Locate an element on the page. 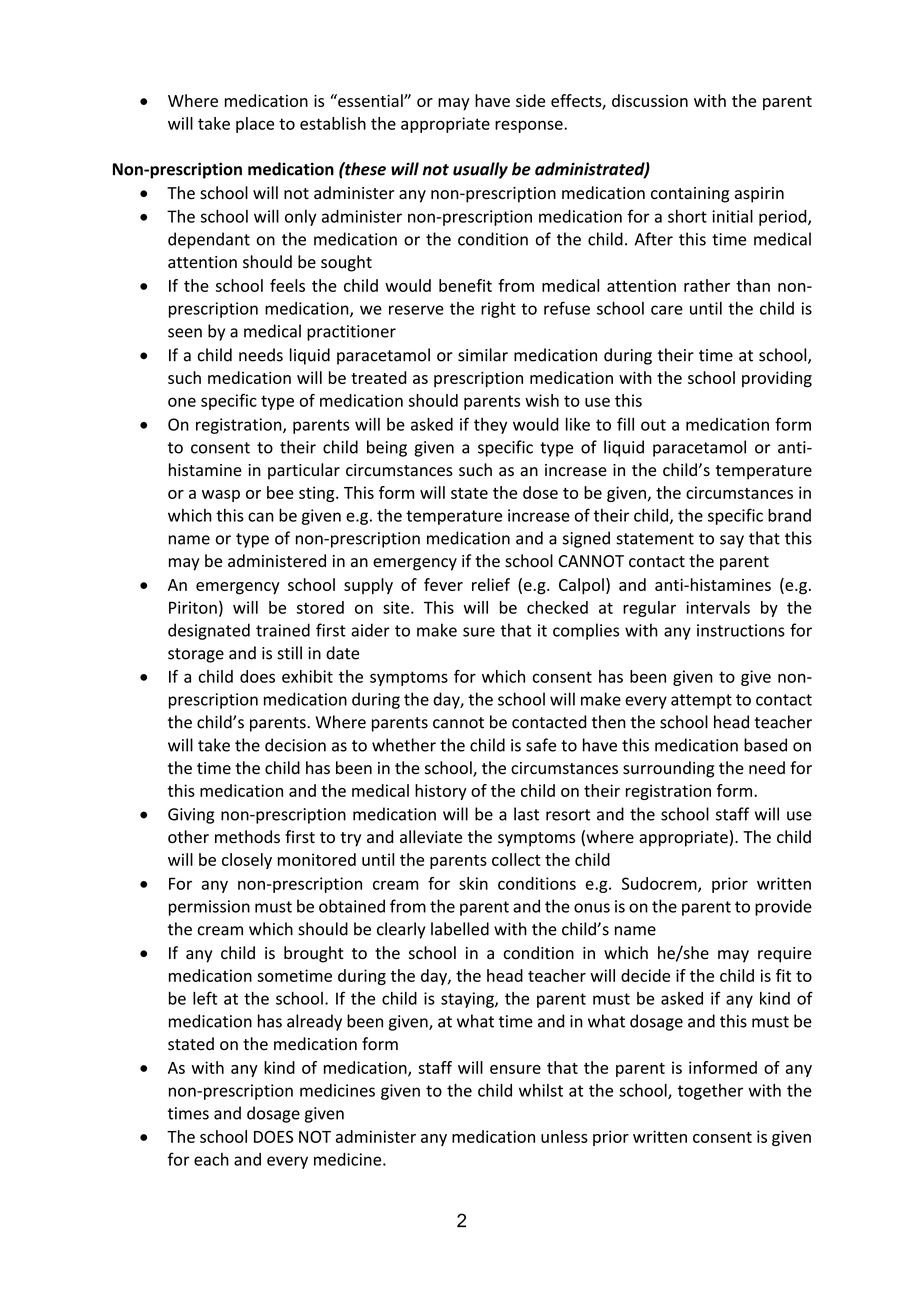 The height and width of the page is (1308, 924). place is located at coordinates (255, 125).
